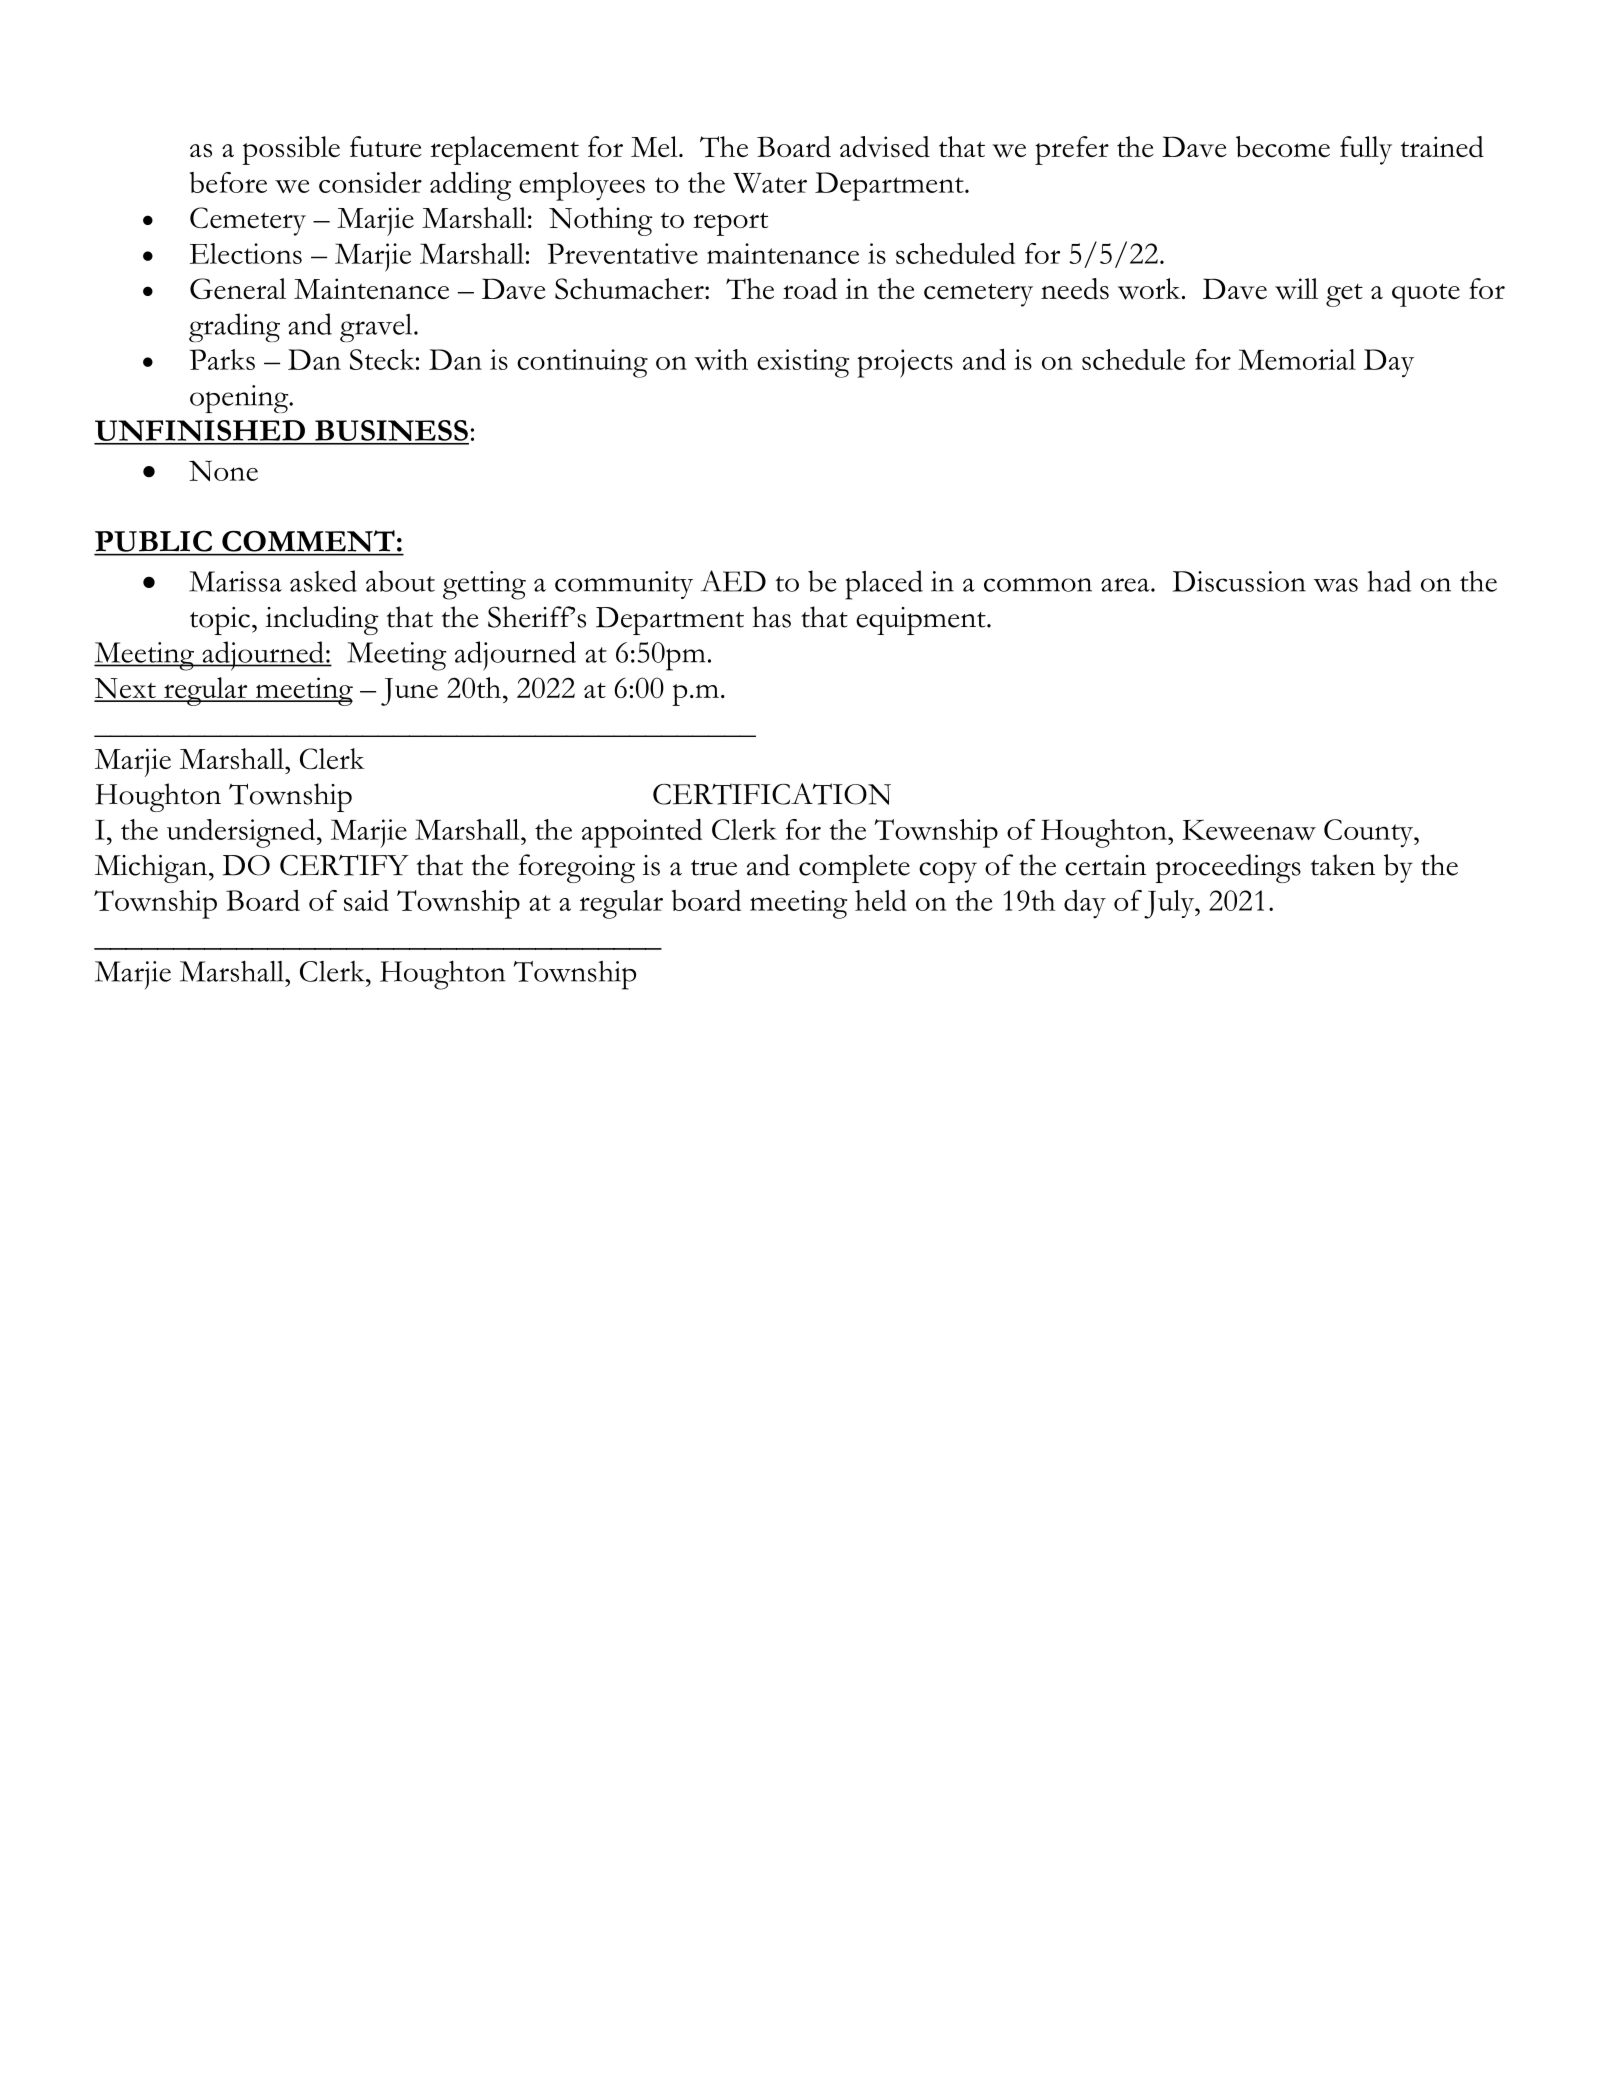 The height and width of the screenshot is (2079, 1606). Describe the element at coordinates (770, 183) in the screenshot. I see `Water` at that location.
